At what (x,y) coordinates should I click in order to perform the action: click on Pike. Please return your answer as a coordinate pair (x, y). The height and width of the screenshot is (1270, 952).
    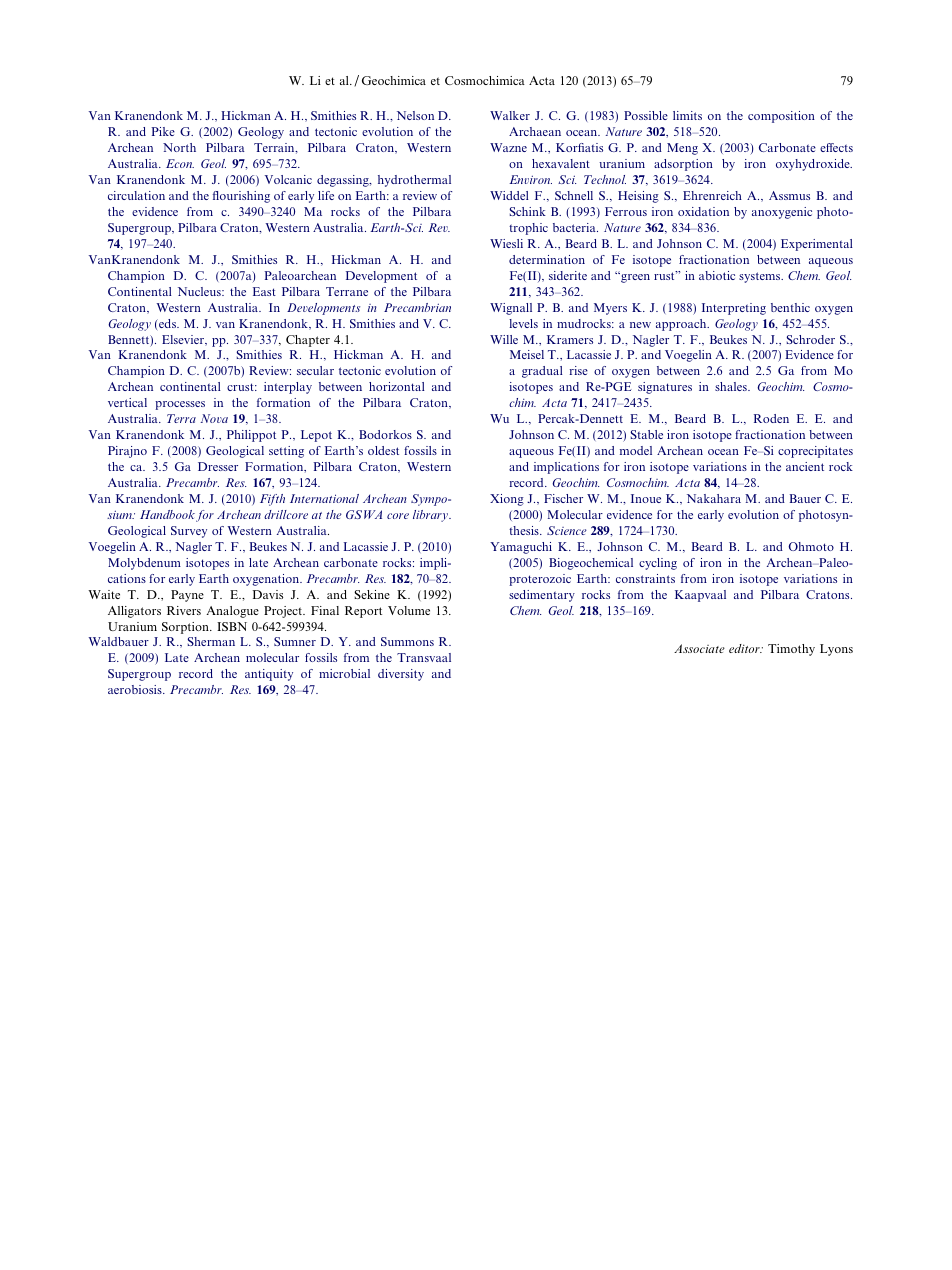
    Looking at the image, I should click on (163, 131).
